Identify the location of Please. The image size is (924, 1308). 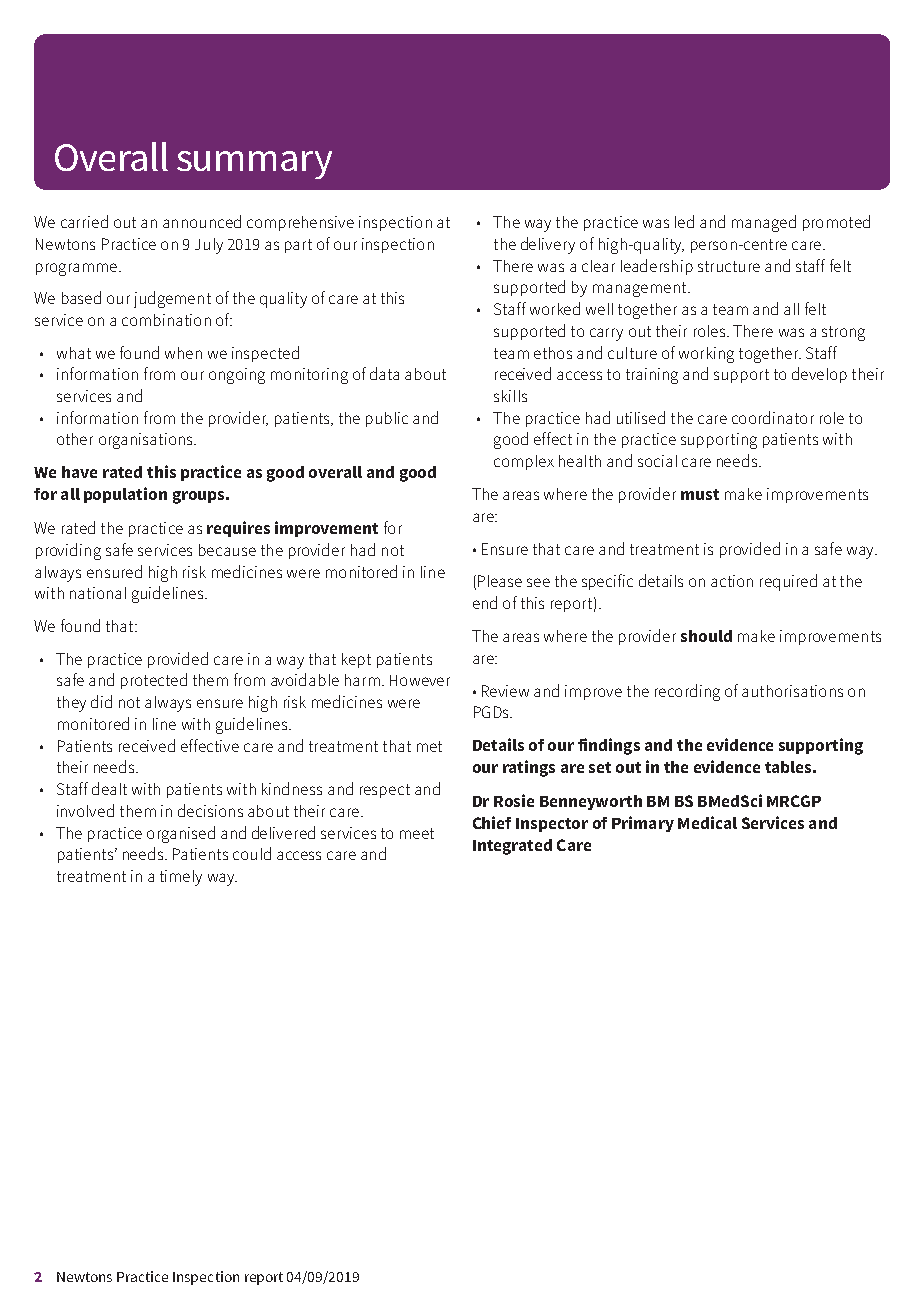
(500, 581).
